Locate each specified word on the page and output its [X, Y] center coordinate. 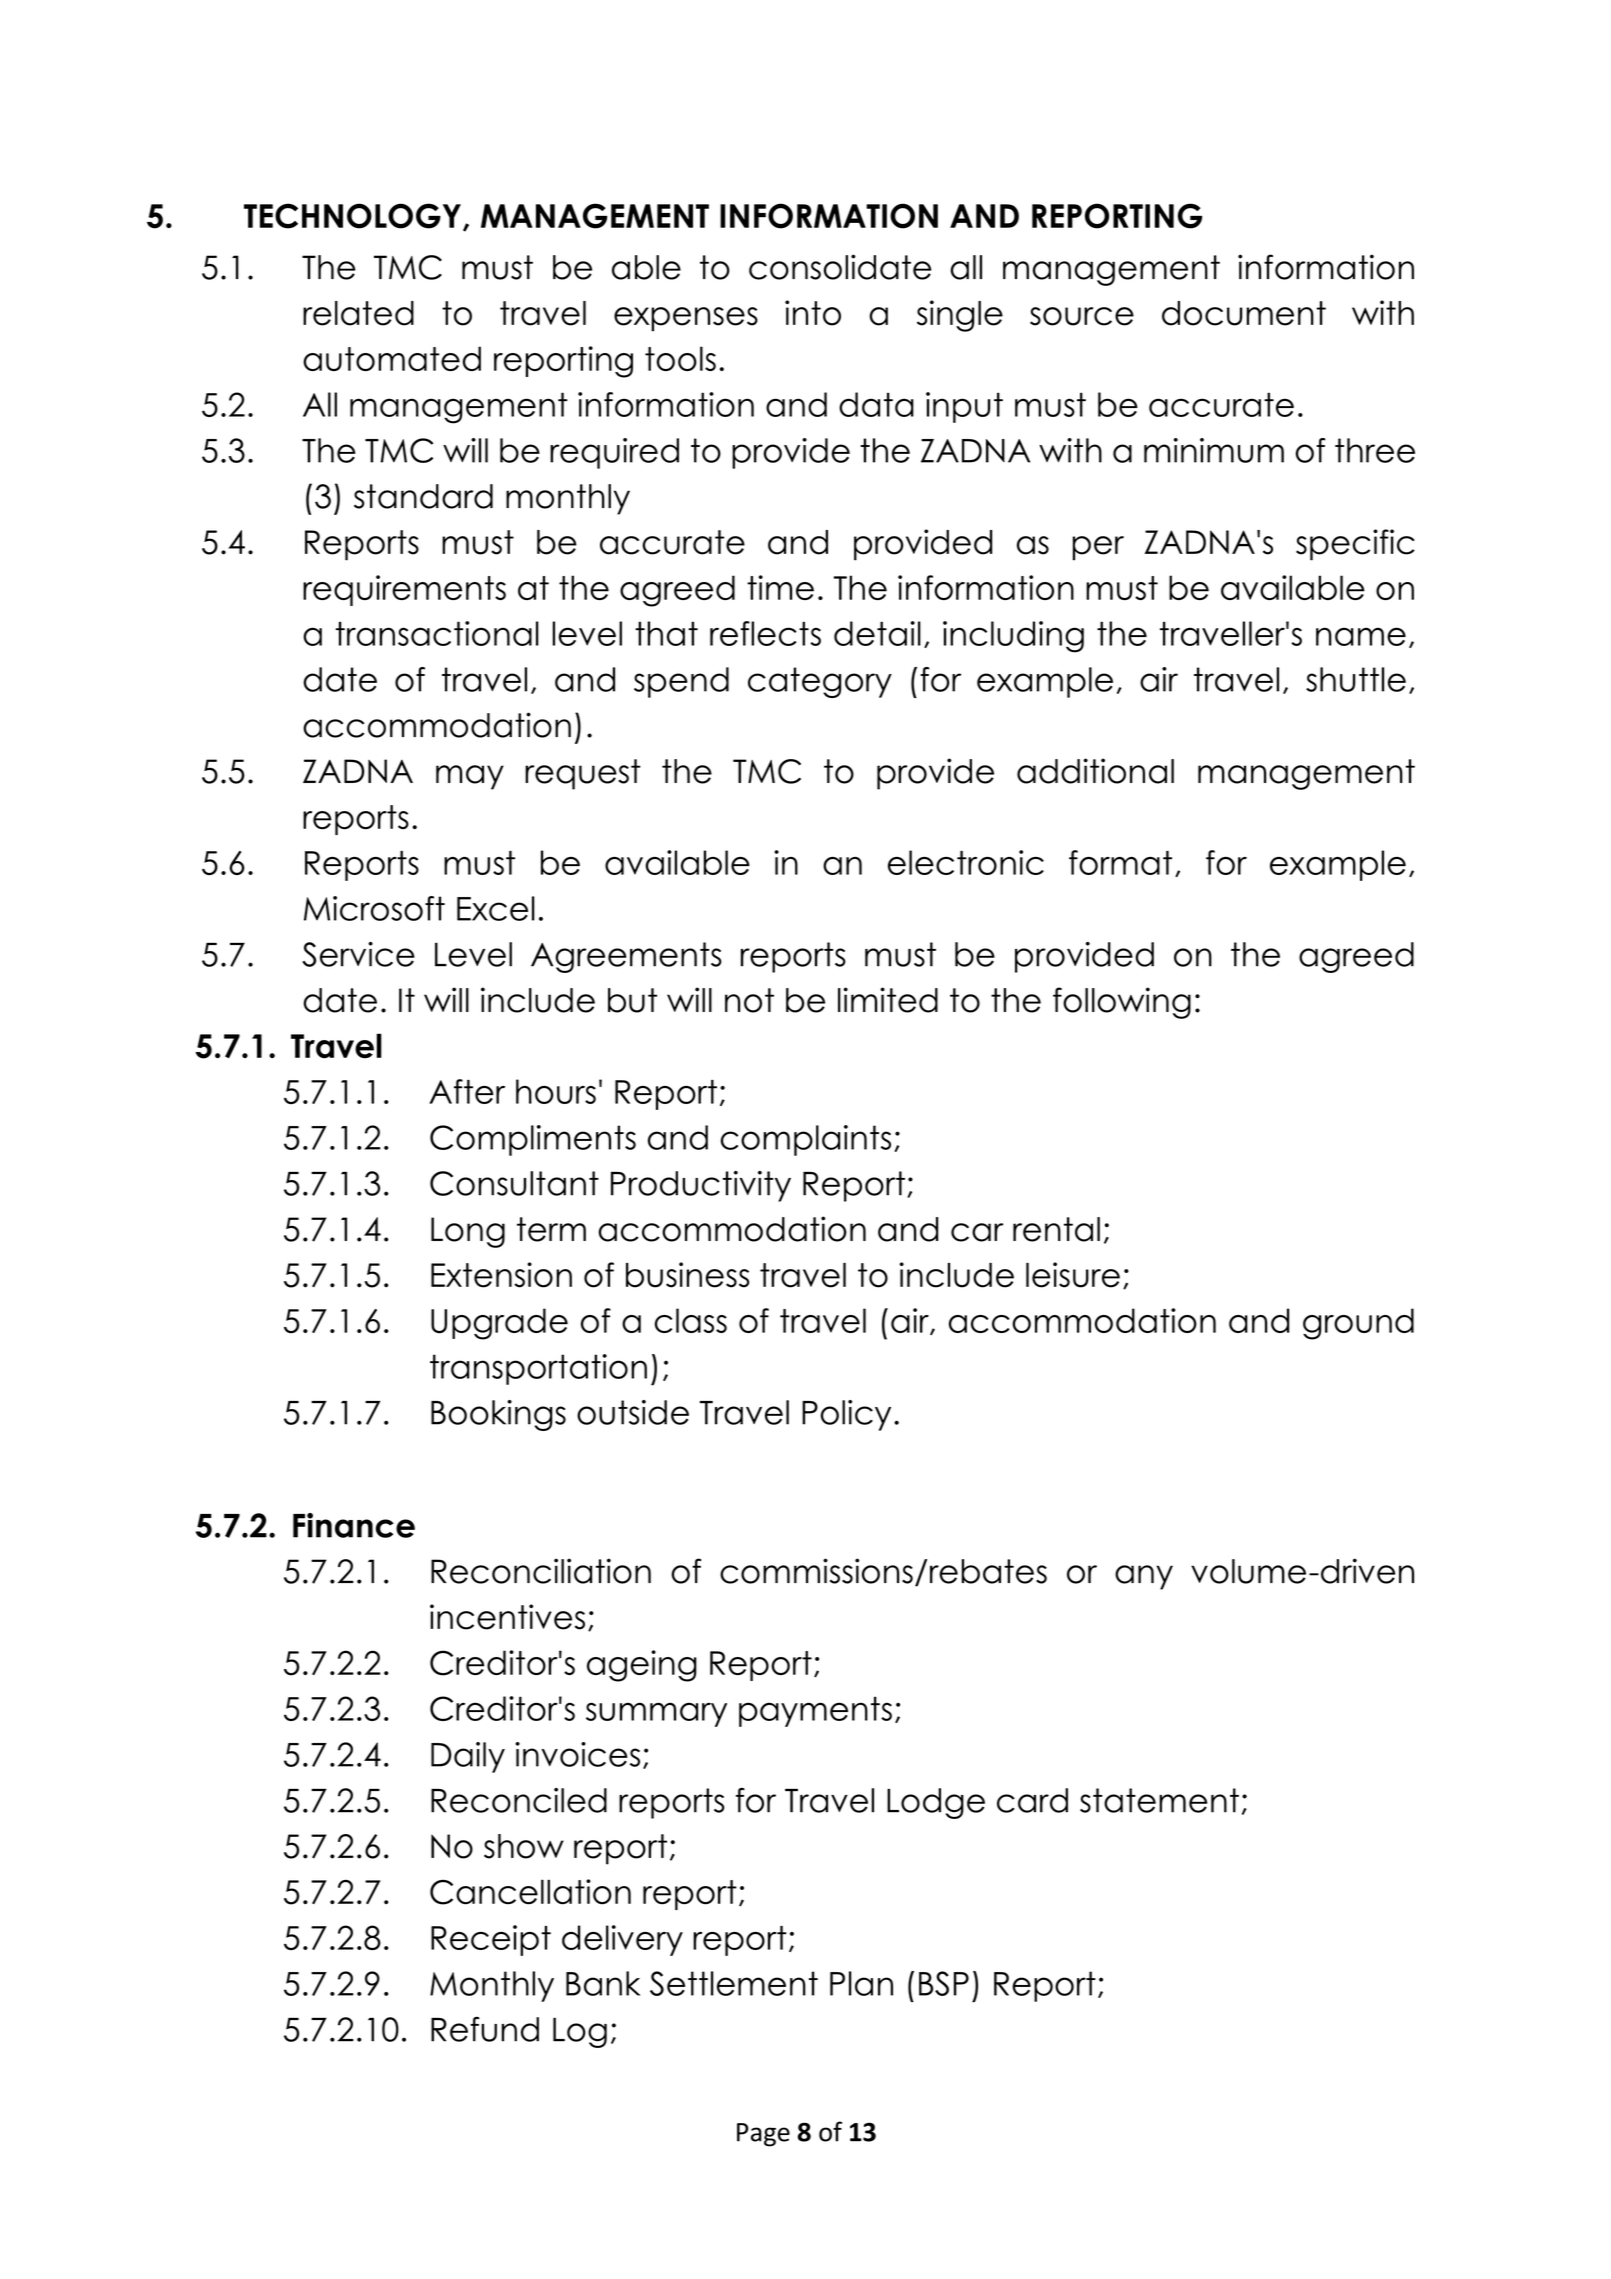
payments [815, 1711]
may [470, 777]
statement [1159, 1800]
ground [1358, 1324]
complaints [806, 1140]
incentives [507, 1617]
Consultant [514, 1183]
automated [392, 358]
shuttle [1356, 679]
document [1244, 313]
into [813, 313]
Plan [861, 1983]
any [1144, 1577]
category [820, 682]
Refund [485, 2029]
